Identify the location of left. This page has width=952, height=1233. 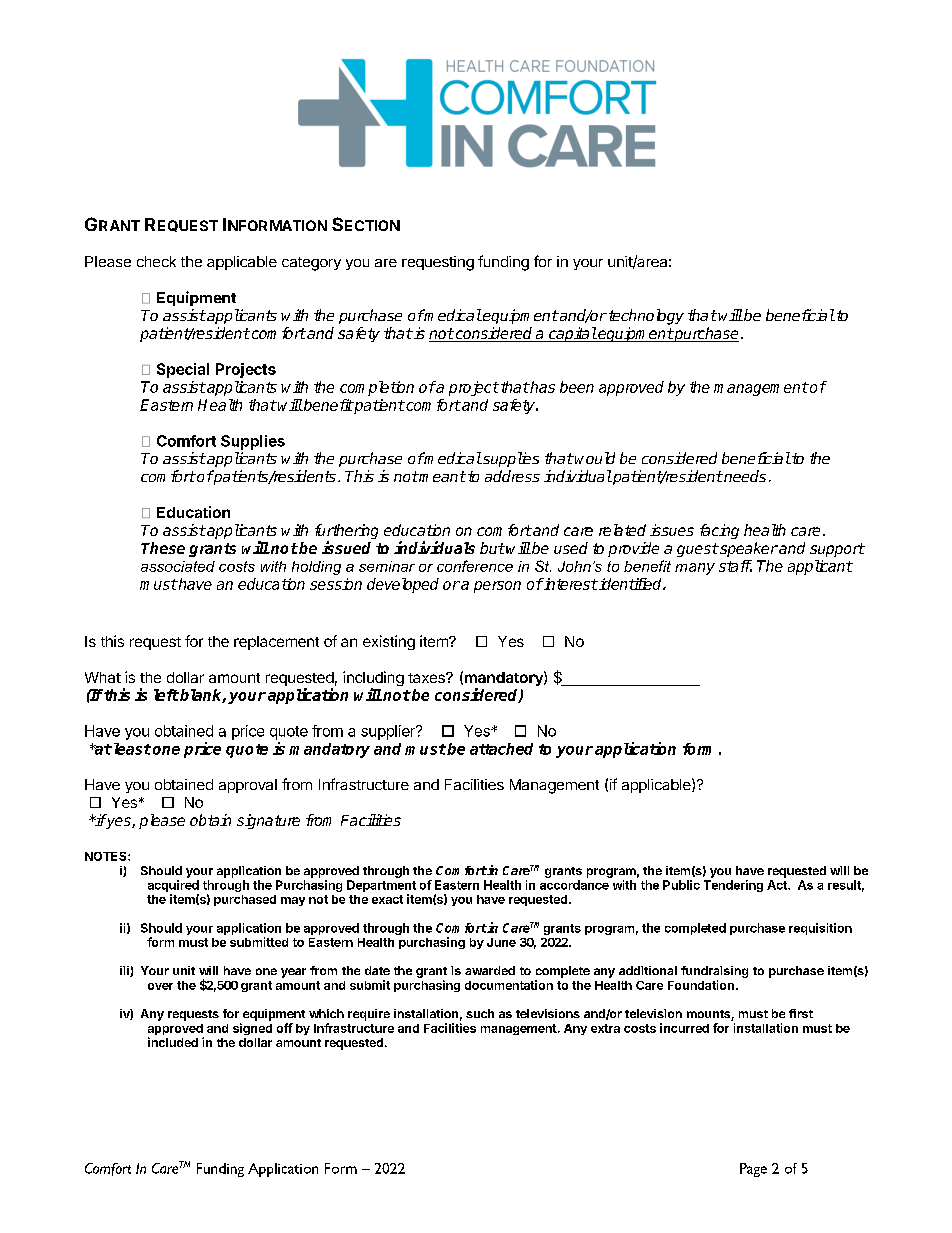
(166, 695).
